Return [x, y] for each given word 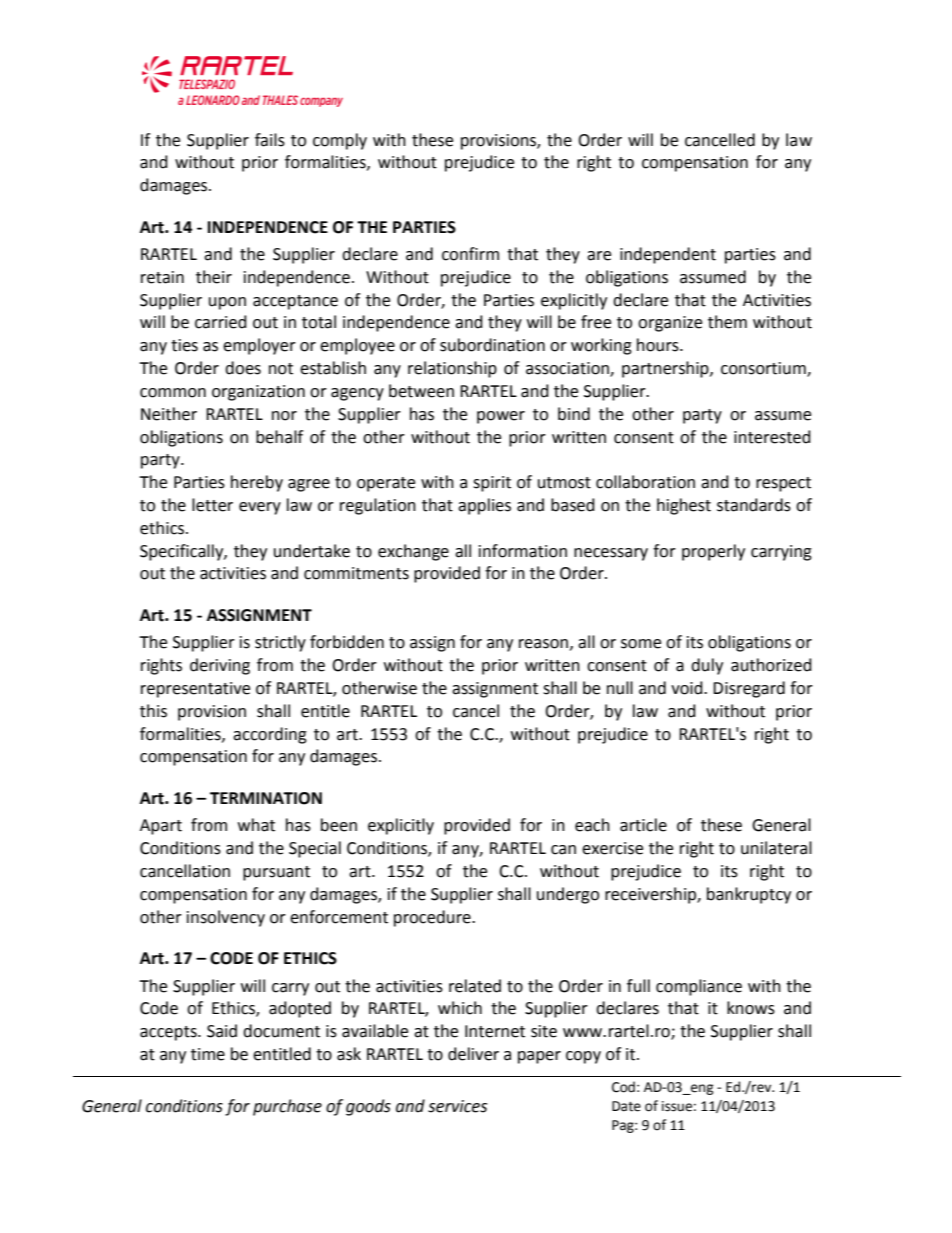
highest [684, 506]
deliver [473, 1054]
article [643, 825]
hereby [257, 483]
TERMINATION [266, 798]
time [208, 1054]
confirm [470, 254]
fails [270, 140]
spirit [492, 484]
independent [668, 255]
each [592, 825]
